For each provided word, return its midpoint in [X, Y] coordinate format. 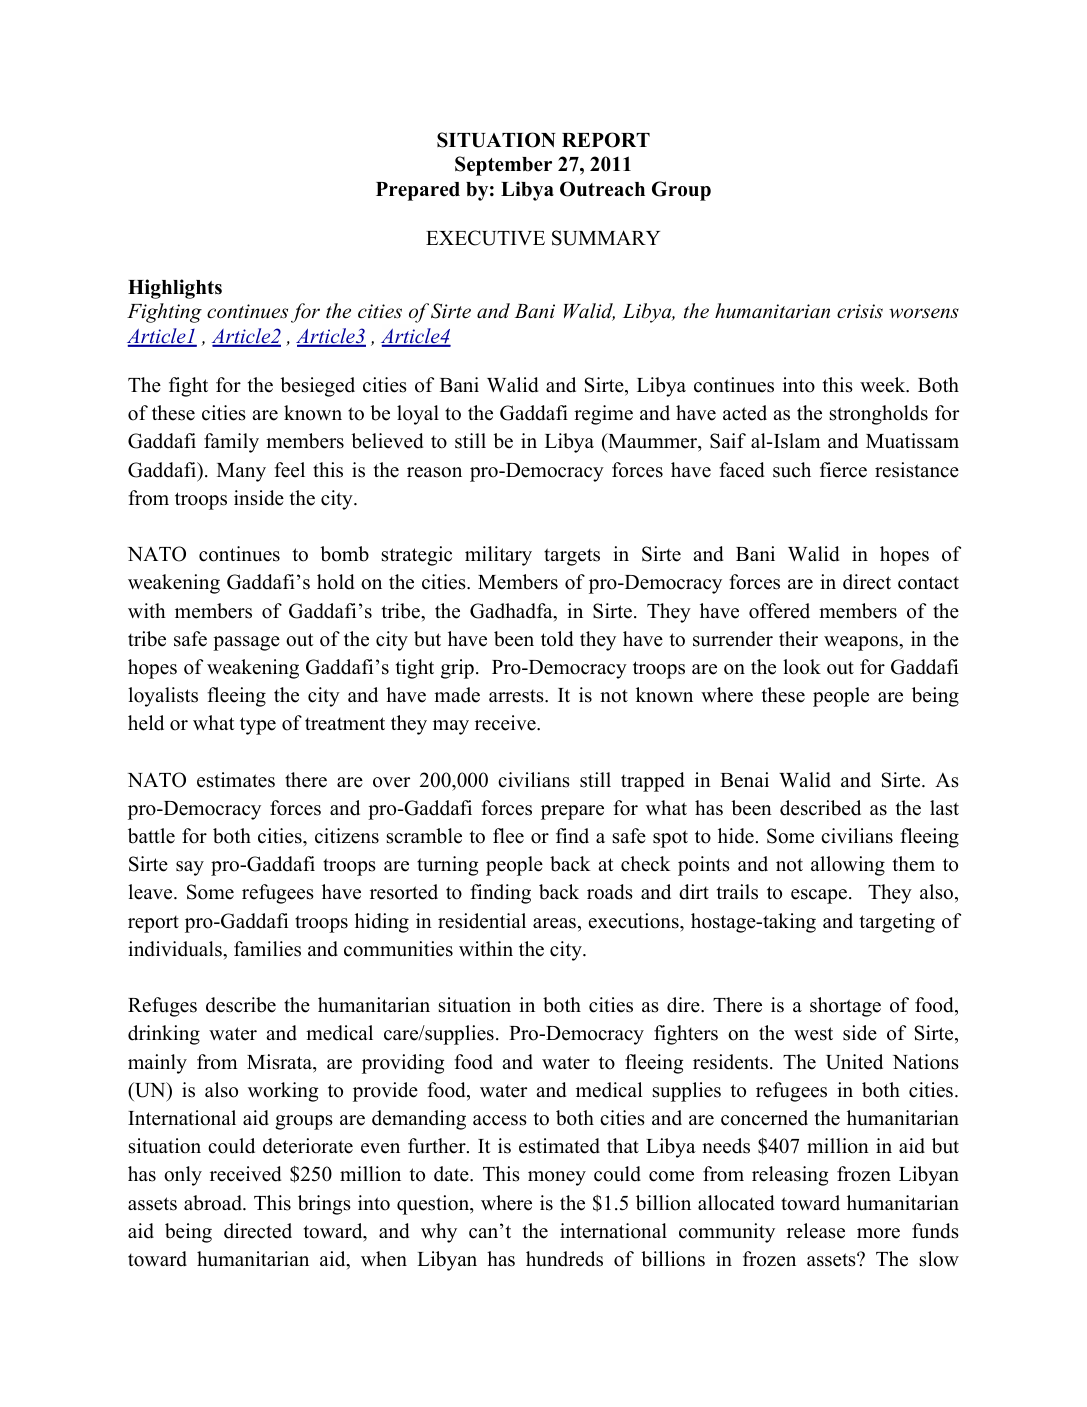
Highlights [175, 289]
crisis [860, 311]
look [802, 667]
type [258, 726]
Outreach [602, 189]
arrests [517, 696]
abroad [214, 1203]
